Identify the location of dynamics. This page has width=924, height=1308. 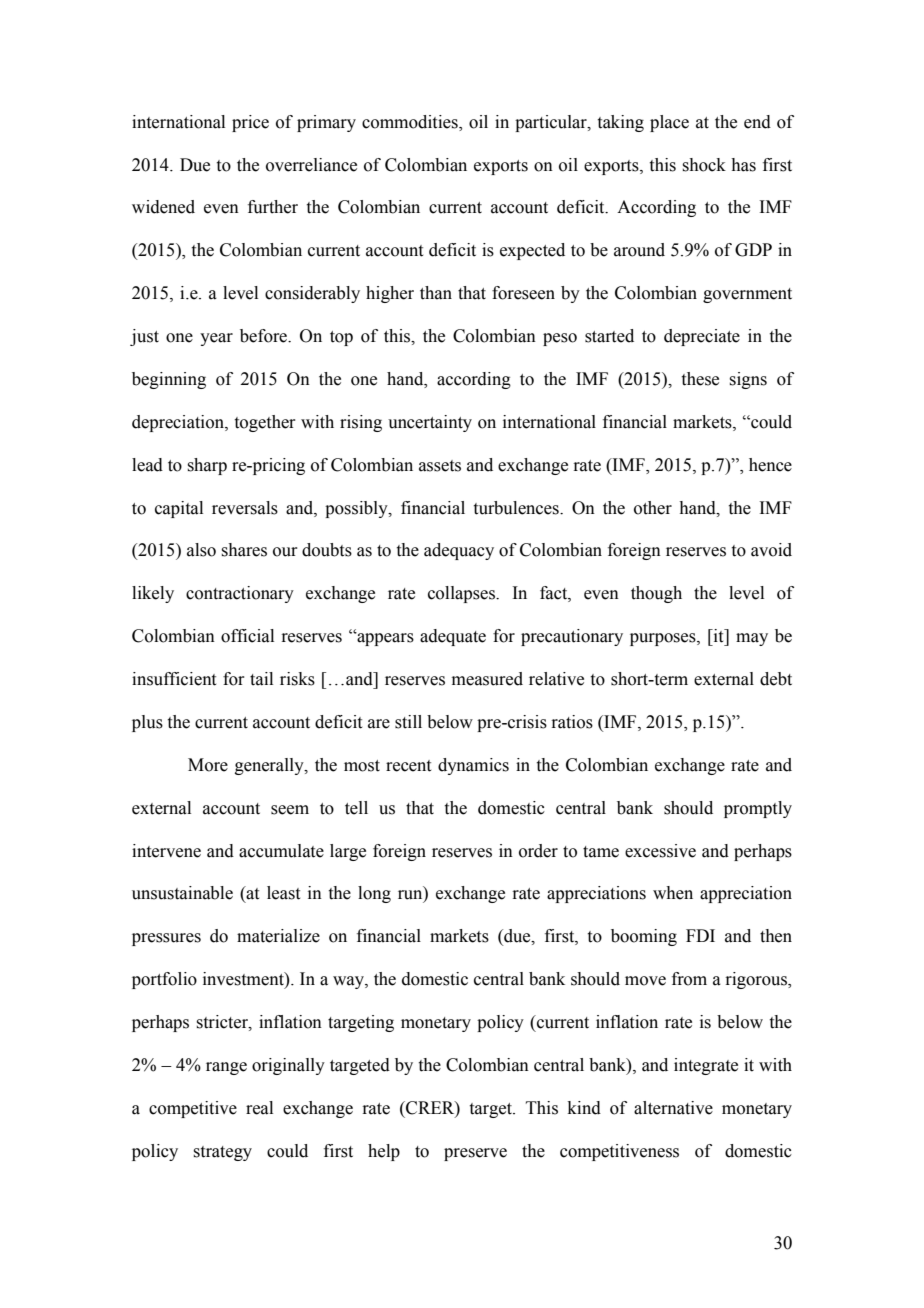
(473, 766).
